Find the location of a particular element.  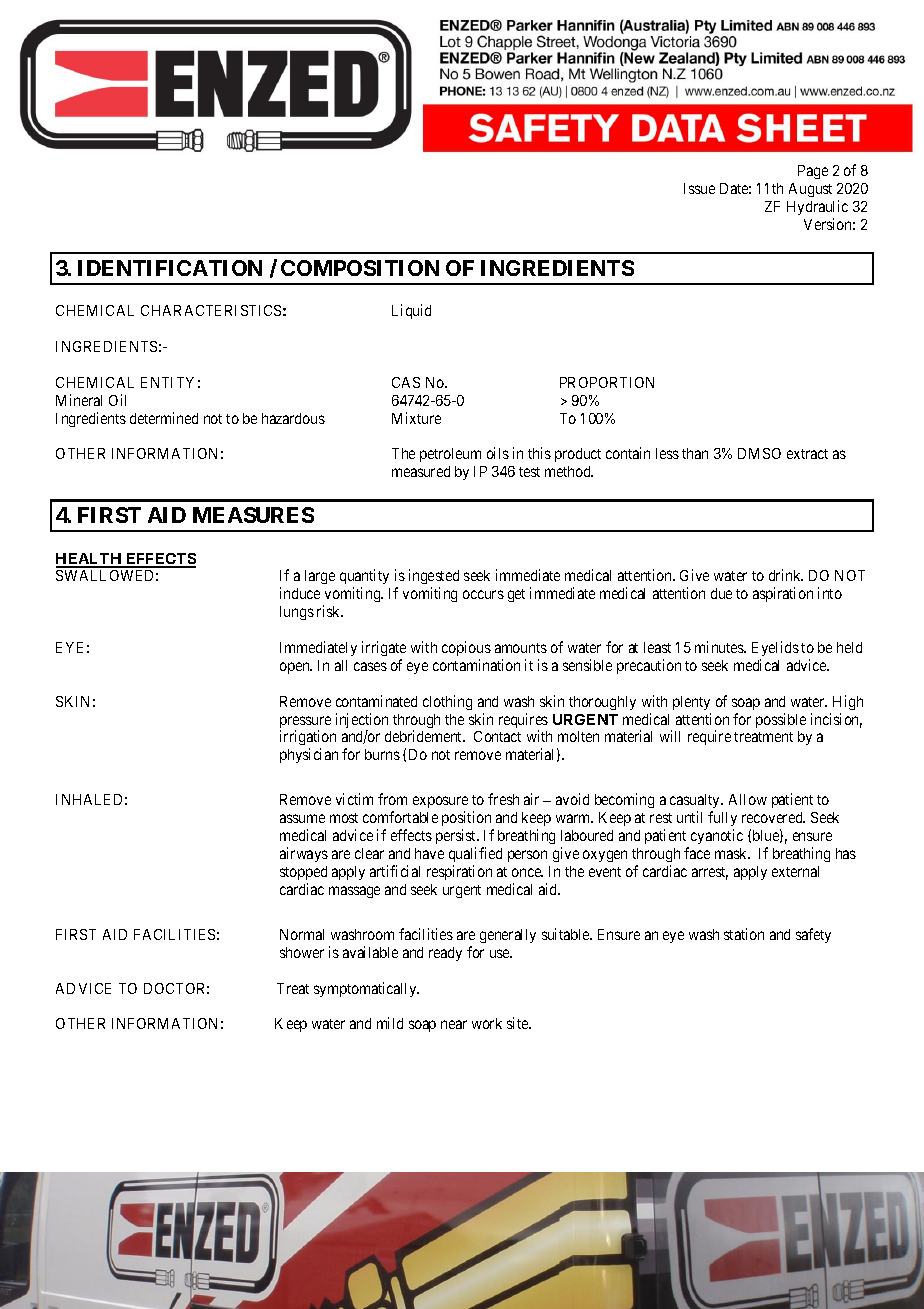

shower is located at coordinates (302, 952).
